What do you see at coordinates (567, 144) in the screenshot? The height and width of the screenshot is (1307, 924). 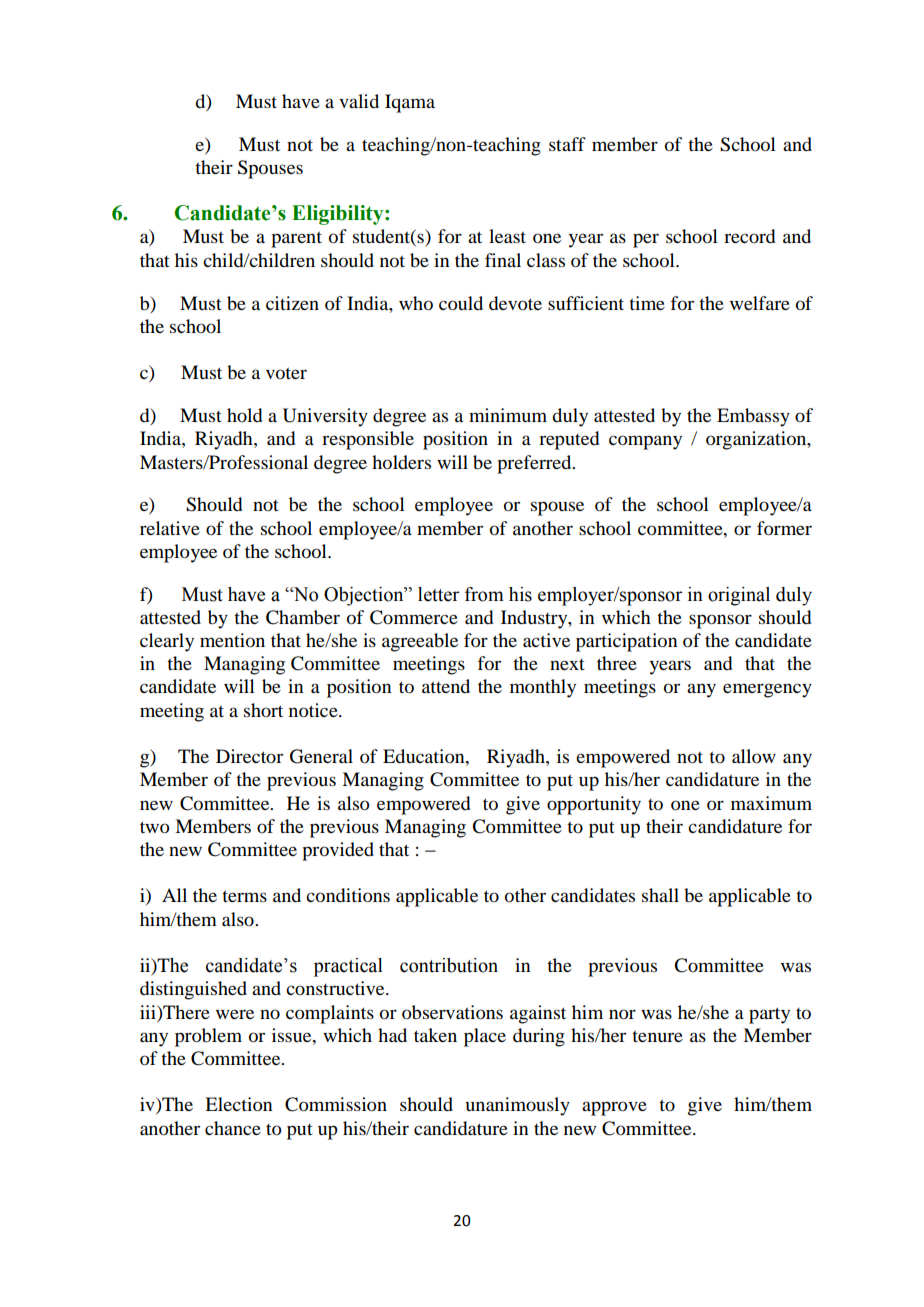 I see `staff` at bounding box center [567, 144].
